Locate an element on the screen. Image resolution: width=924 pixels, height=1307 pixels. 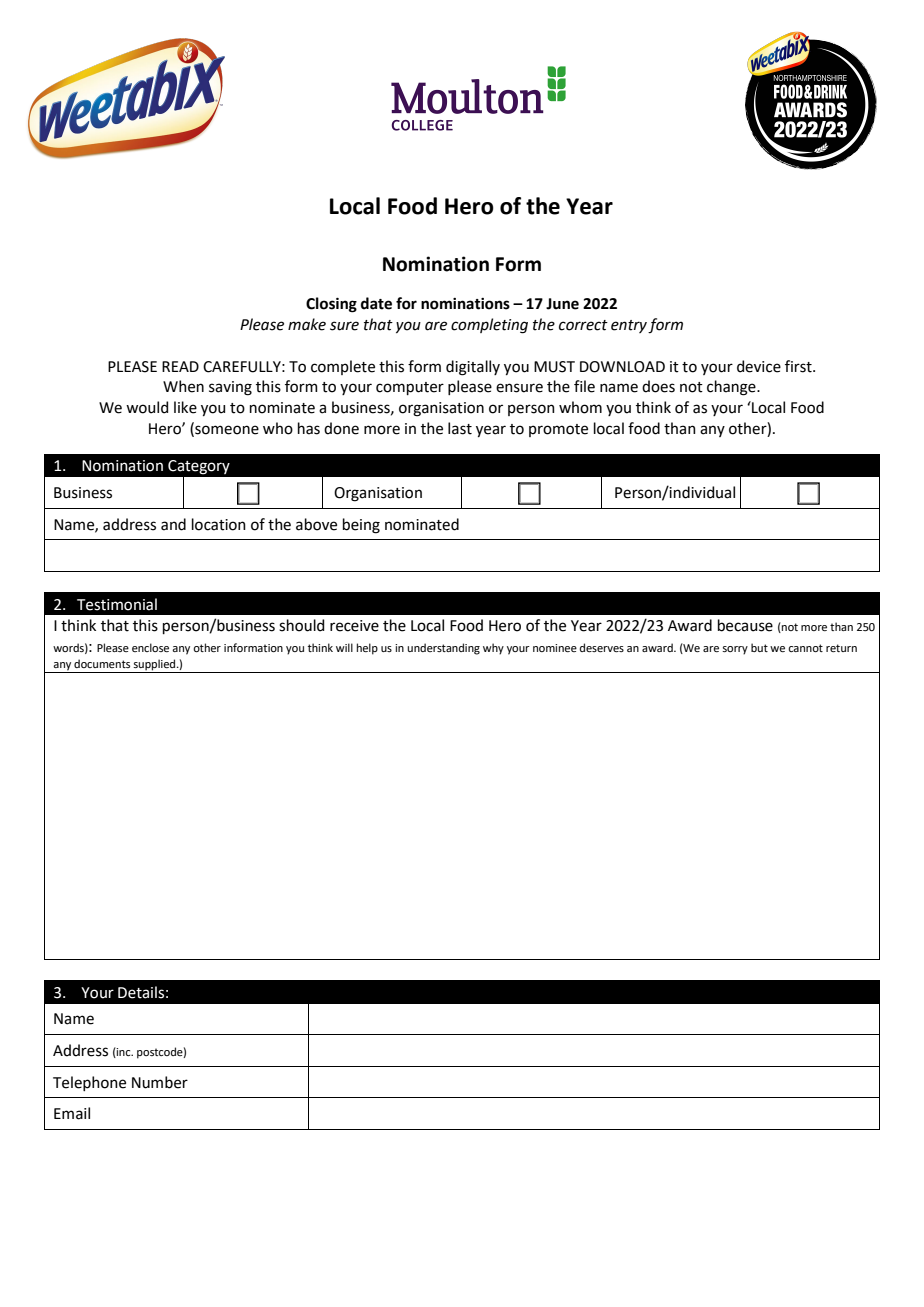
understanding is located at coordinates (443, 649).
